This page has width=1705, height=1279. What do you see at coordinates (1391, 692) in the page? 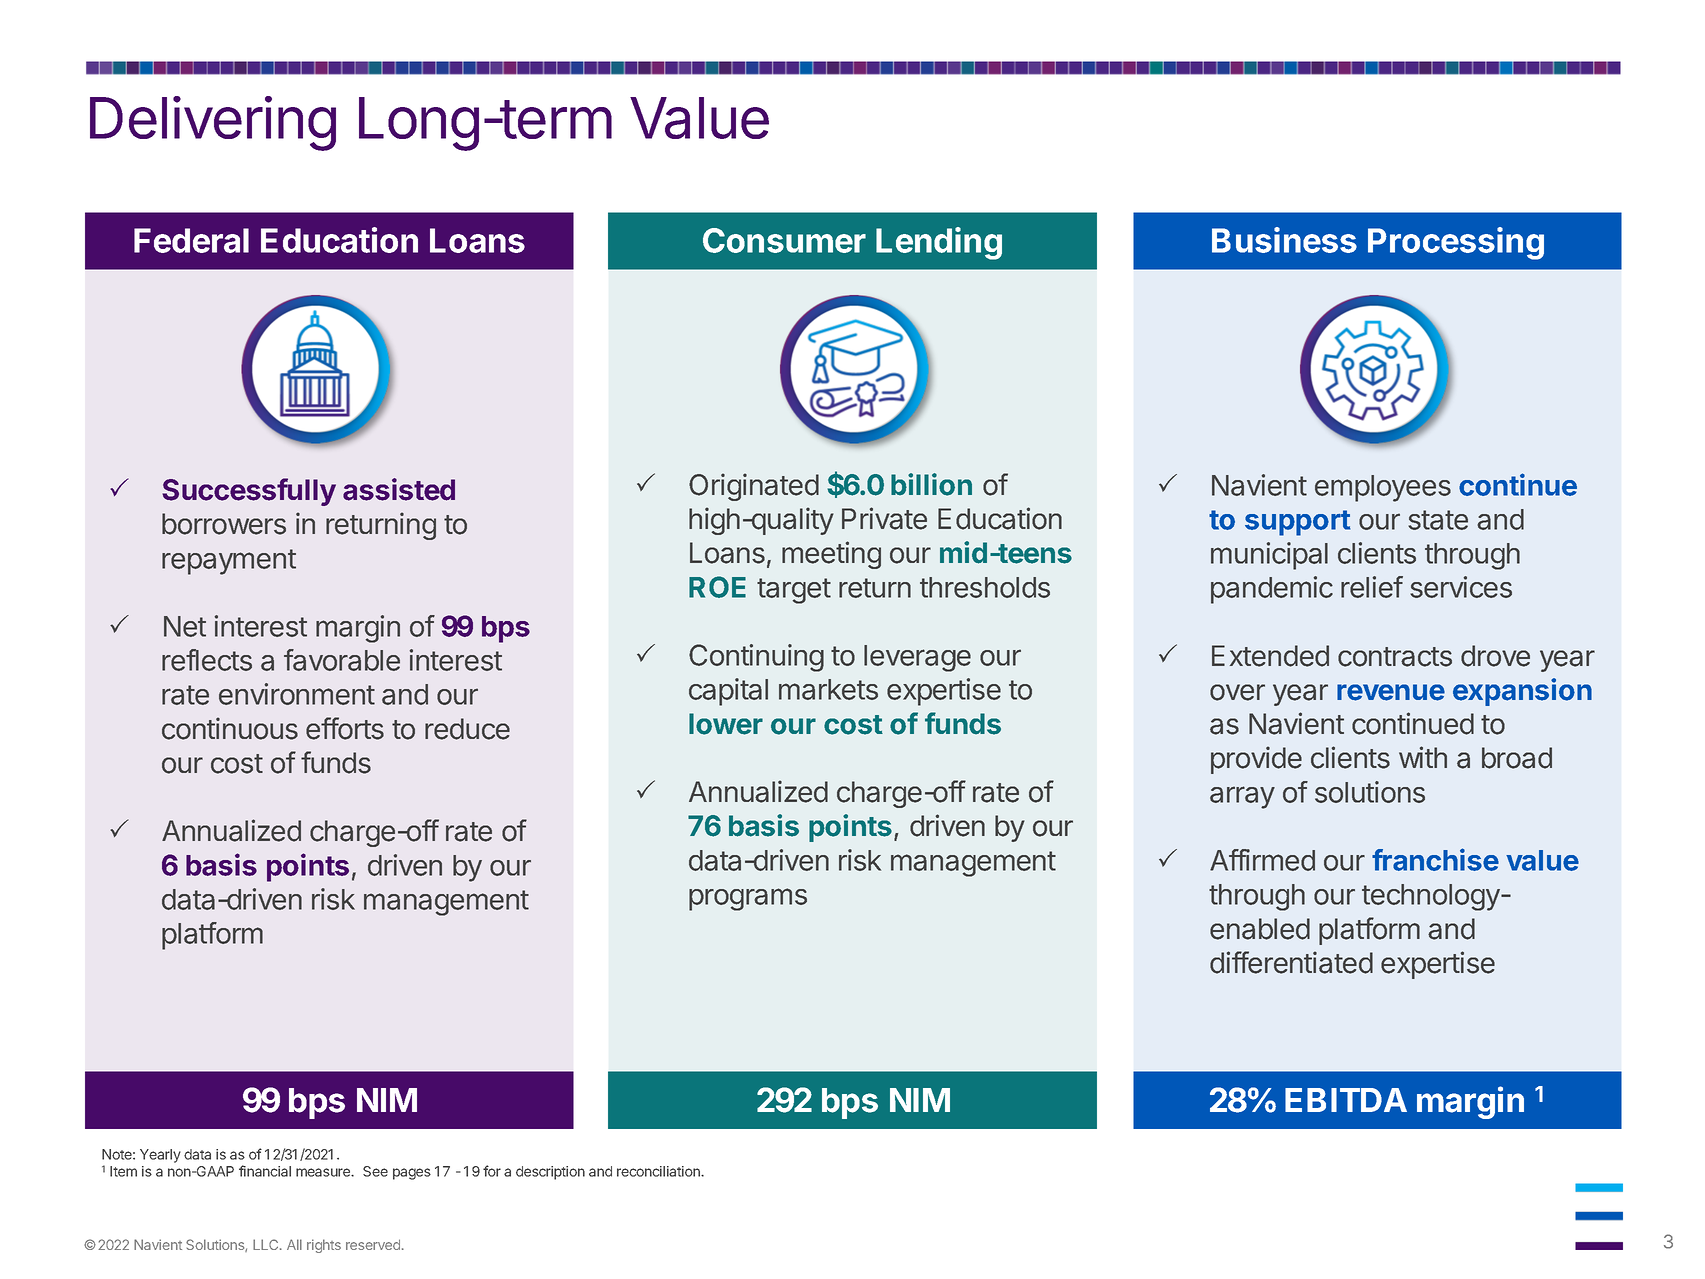
I see `revenue` at bounding box center [1391, 692].
